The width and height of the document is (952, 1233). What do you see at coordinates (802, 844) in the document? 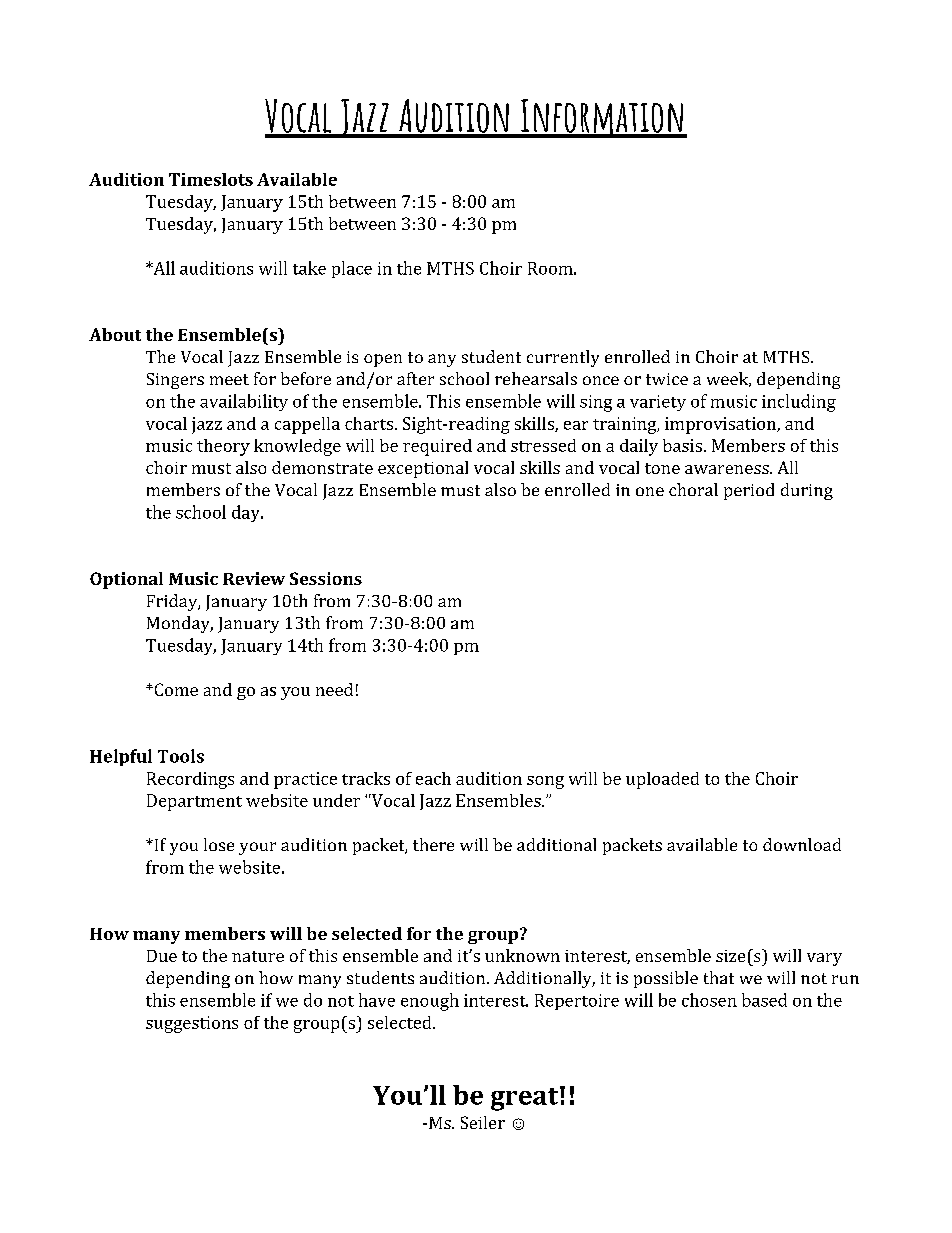
I see `download` at bounding box center [802, 844].
